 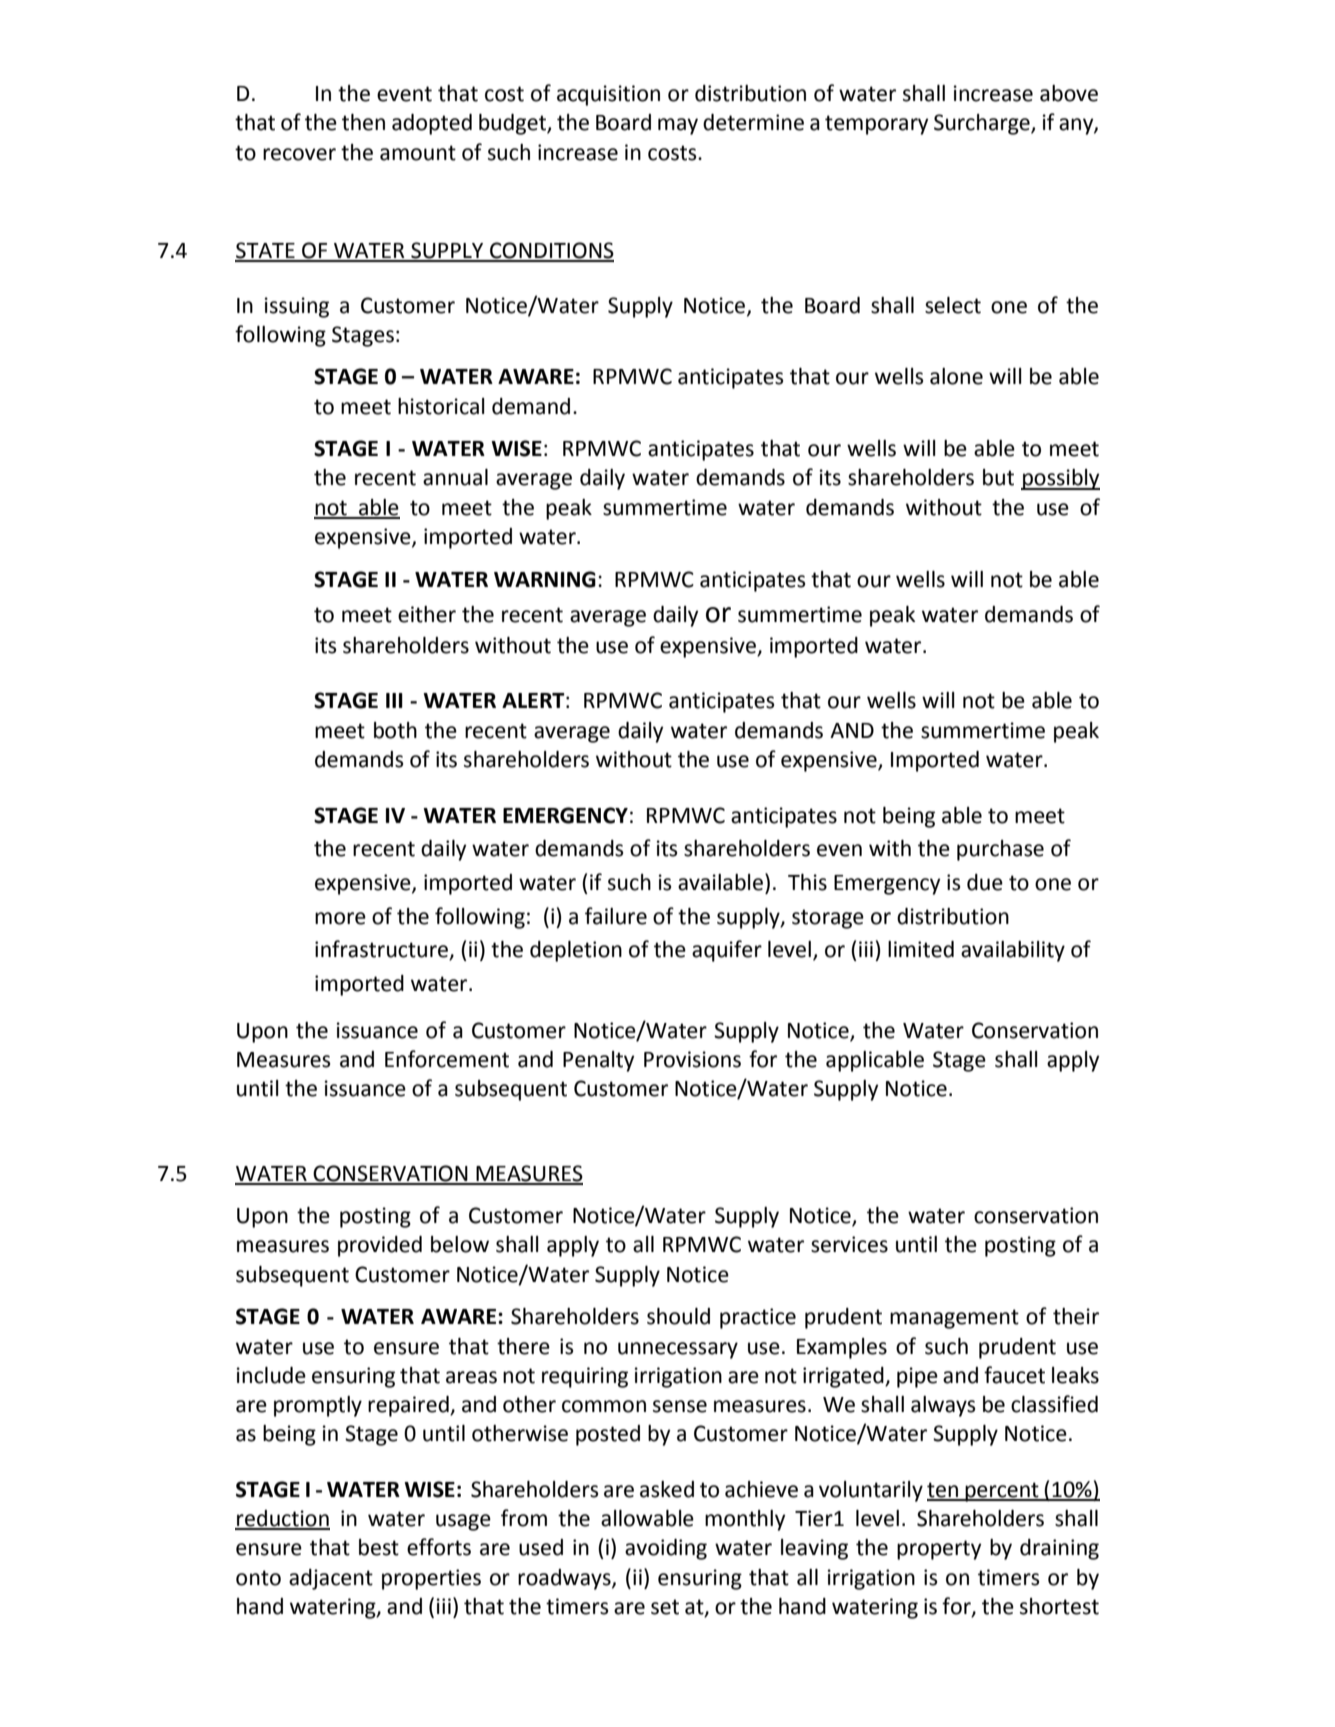 I want to click on best, so click(x=379, y=1547).
